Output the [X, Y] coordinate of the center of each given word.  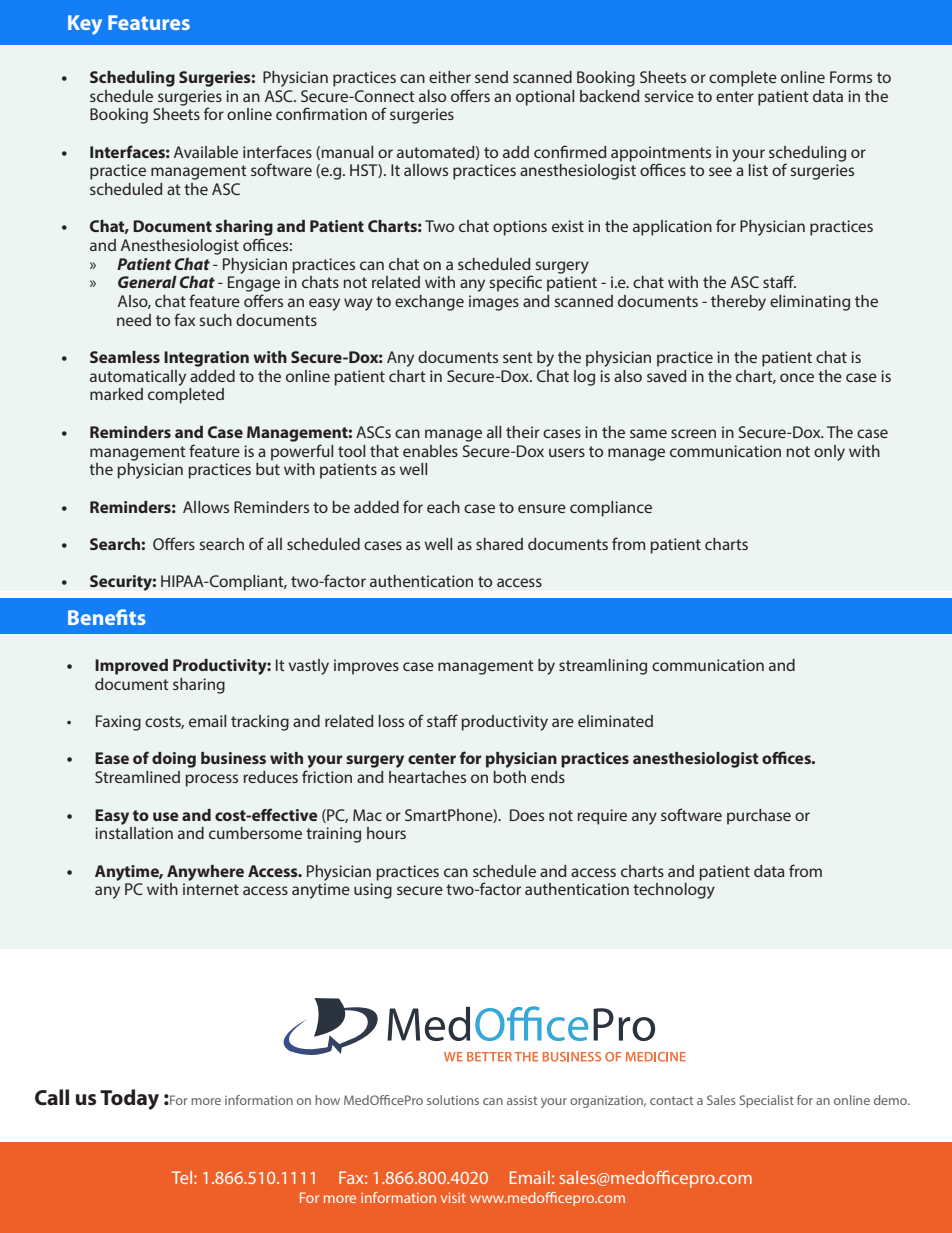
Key [85, 25]
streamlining [603, 667]
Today [129, 1099]
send [491, 77]
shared [499, 544]
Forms [851, 77]
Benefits [107, 617]
